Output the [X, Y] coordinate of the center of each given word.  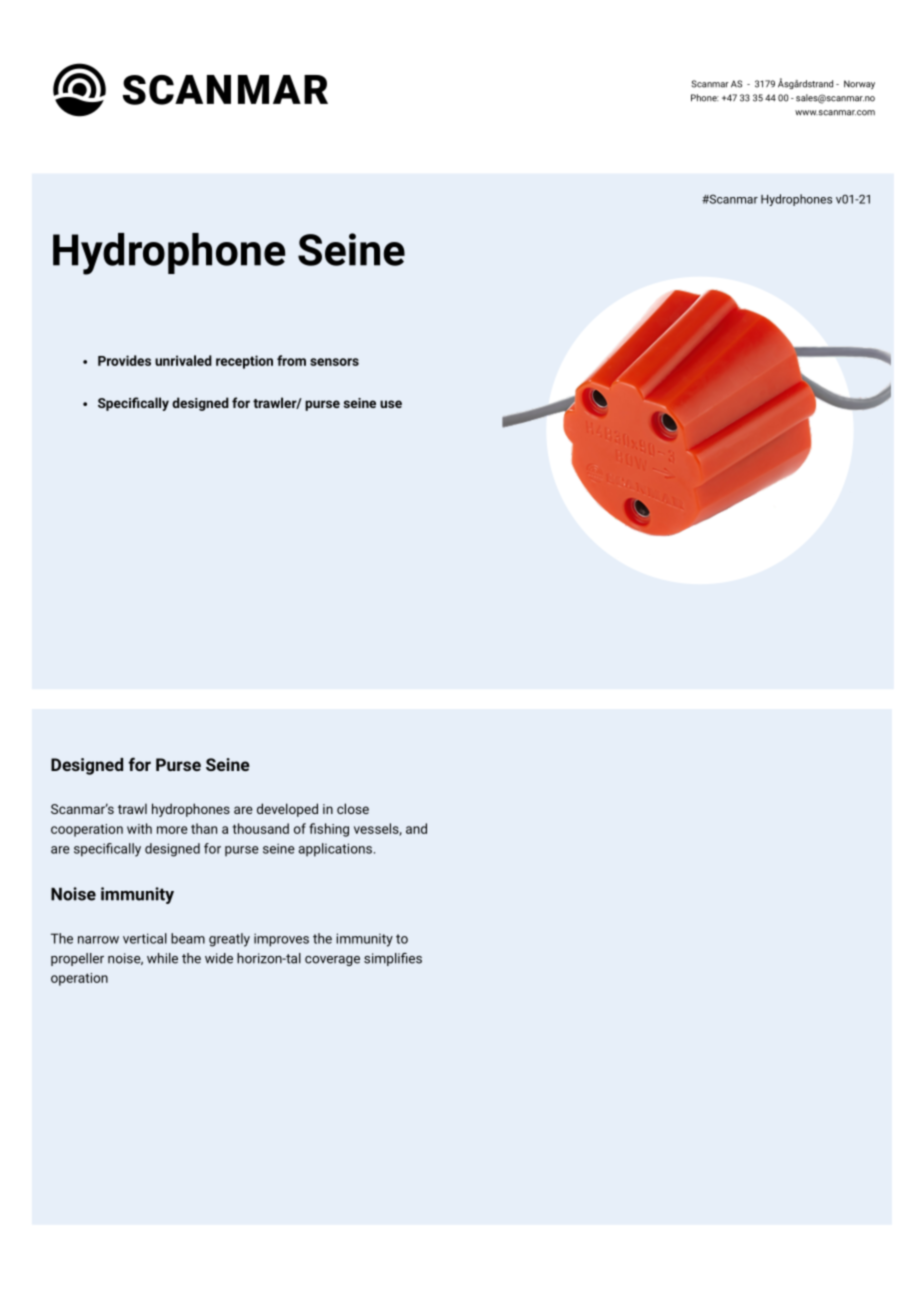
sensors [334, 362]
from [291, 360]
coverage [332, 961]
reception [244, 362]
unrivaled [183, 360]
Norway [859, 84]
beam [188, 938]
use [391, 404]
